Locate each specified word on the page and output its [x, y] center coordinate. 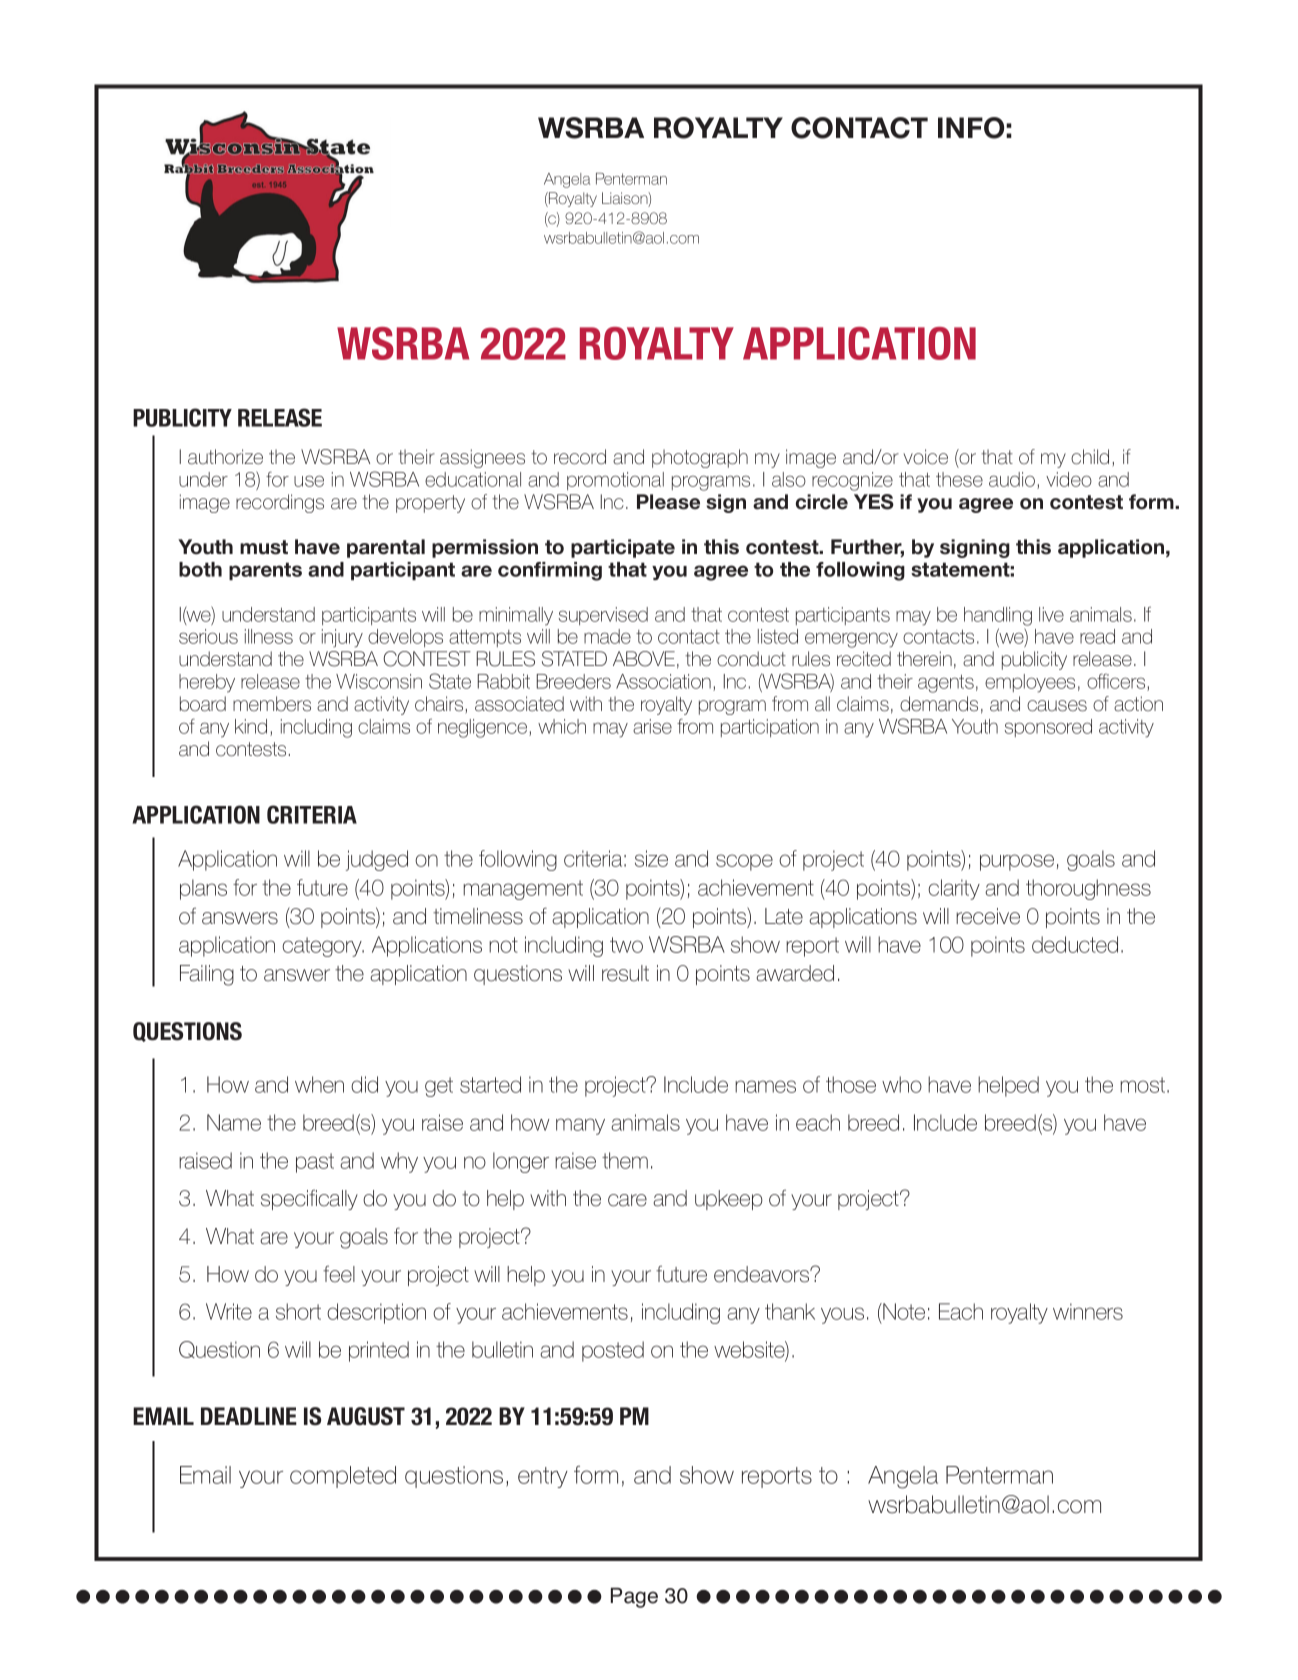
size [651, 858]
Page [634, 1598]
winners [1088, 1311]
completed [343, 1477]
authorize [225, 457]
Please [668, 502]
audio [1012, 479]
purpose [1017, 862]
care [627, 1200]
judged [377, 860]
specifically [309, 1200]
